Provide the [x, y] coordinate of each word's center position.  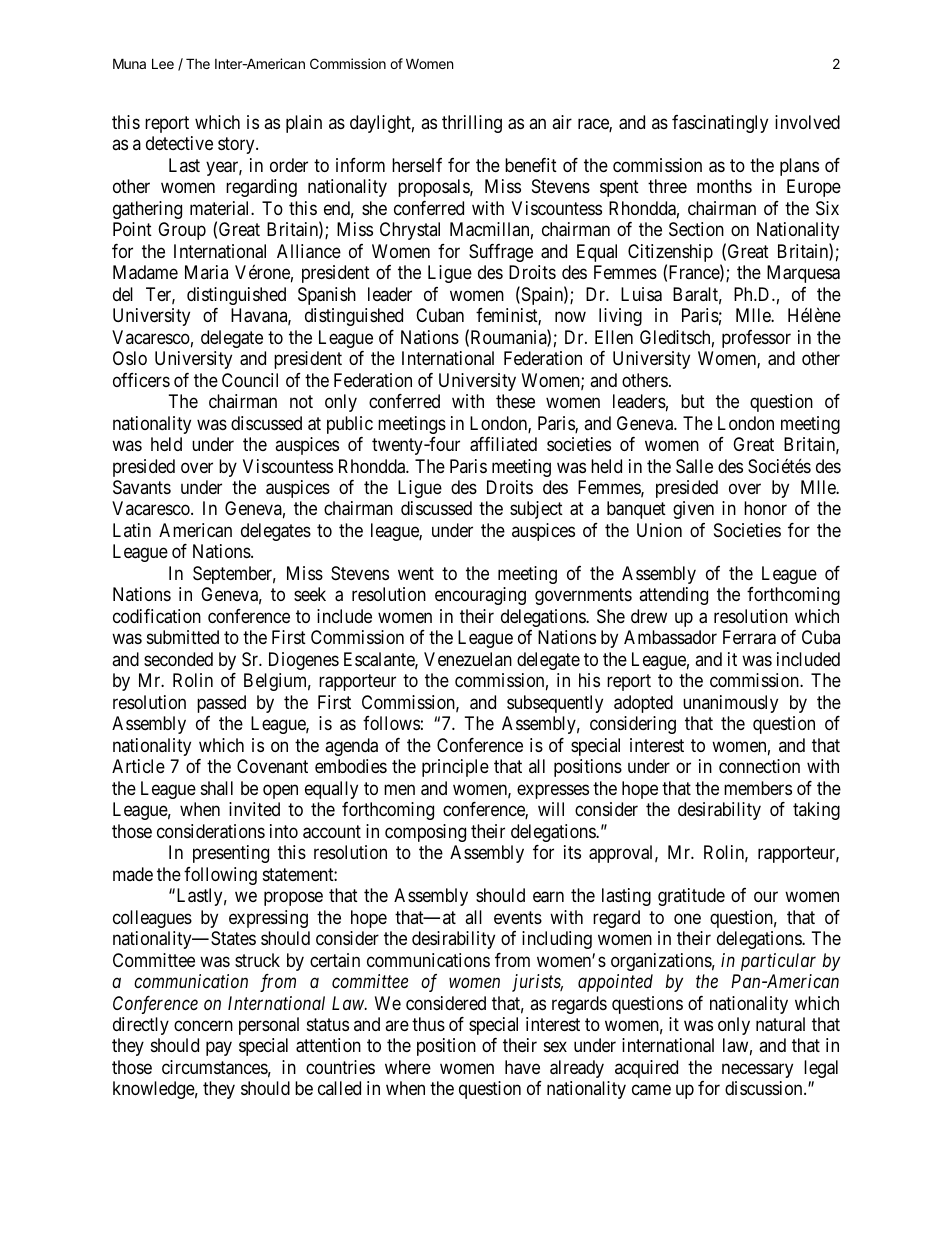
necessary [757, 1070]
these [515, 401]
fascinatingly [720, 124]
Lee [163, 63]
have [522, 1067]
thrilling [472, 124]
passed [221, 704]
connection [759, 766]
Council [250, 380]
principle [455, 768]
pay [219, 1049]
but [693, 401]
